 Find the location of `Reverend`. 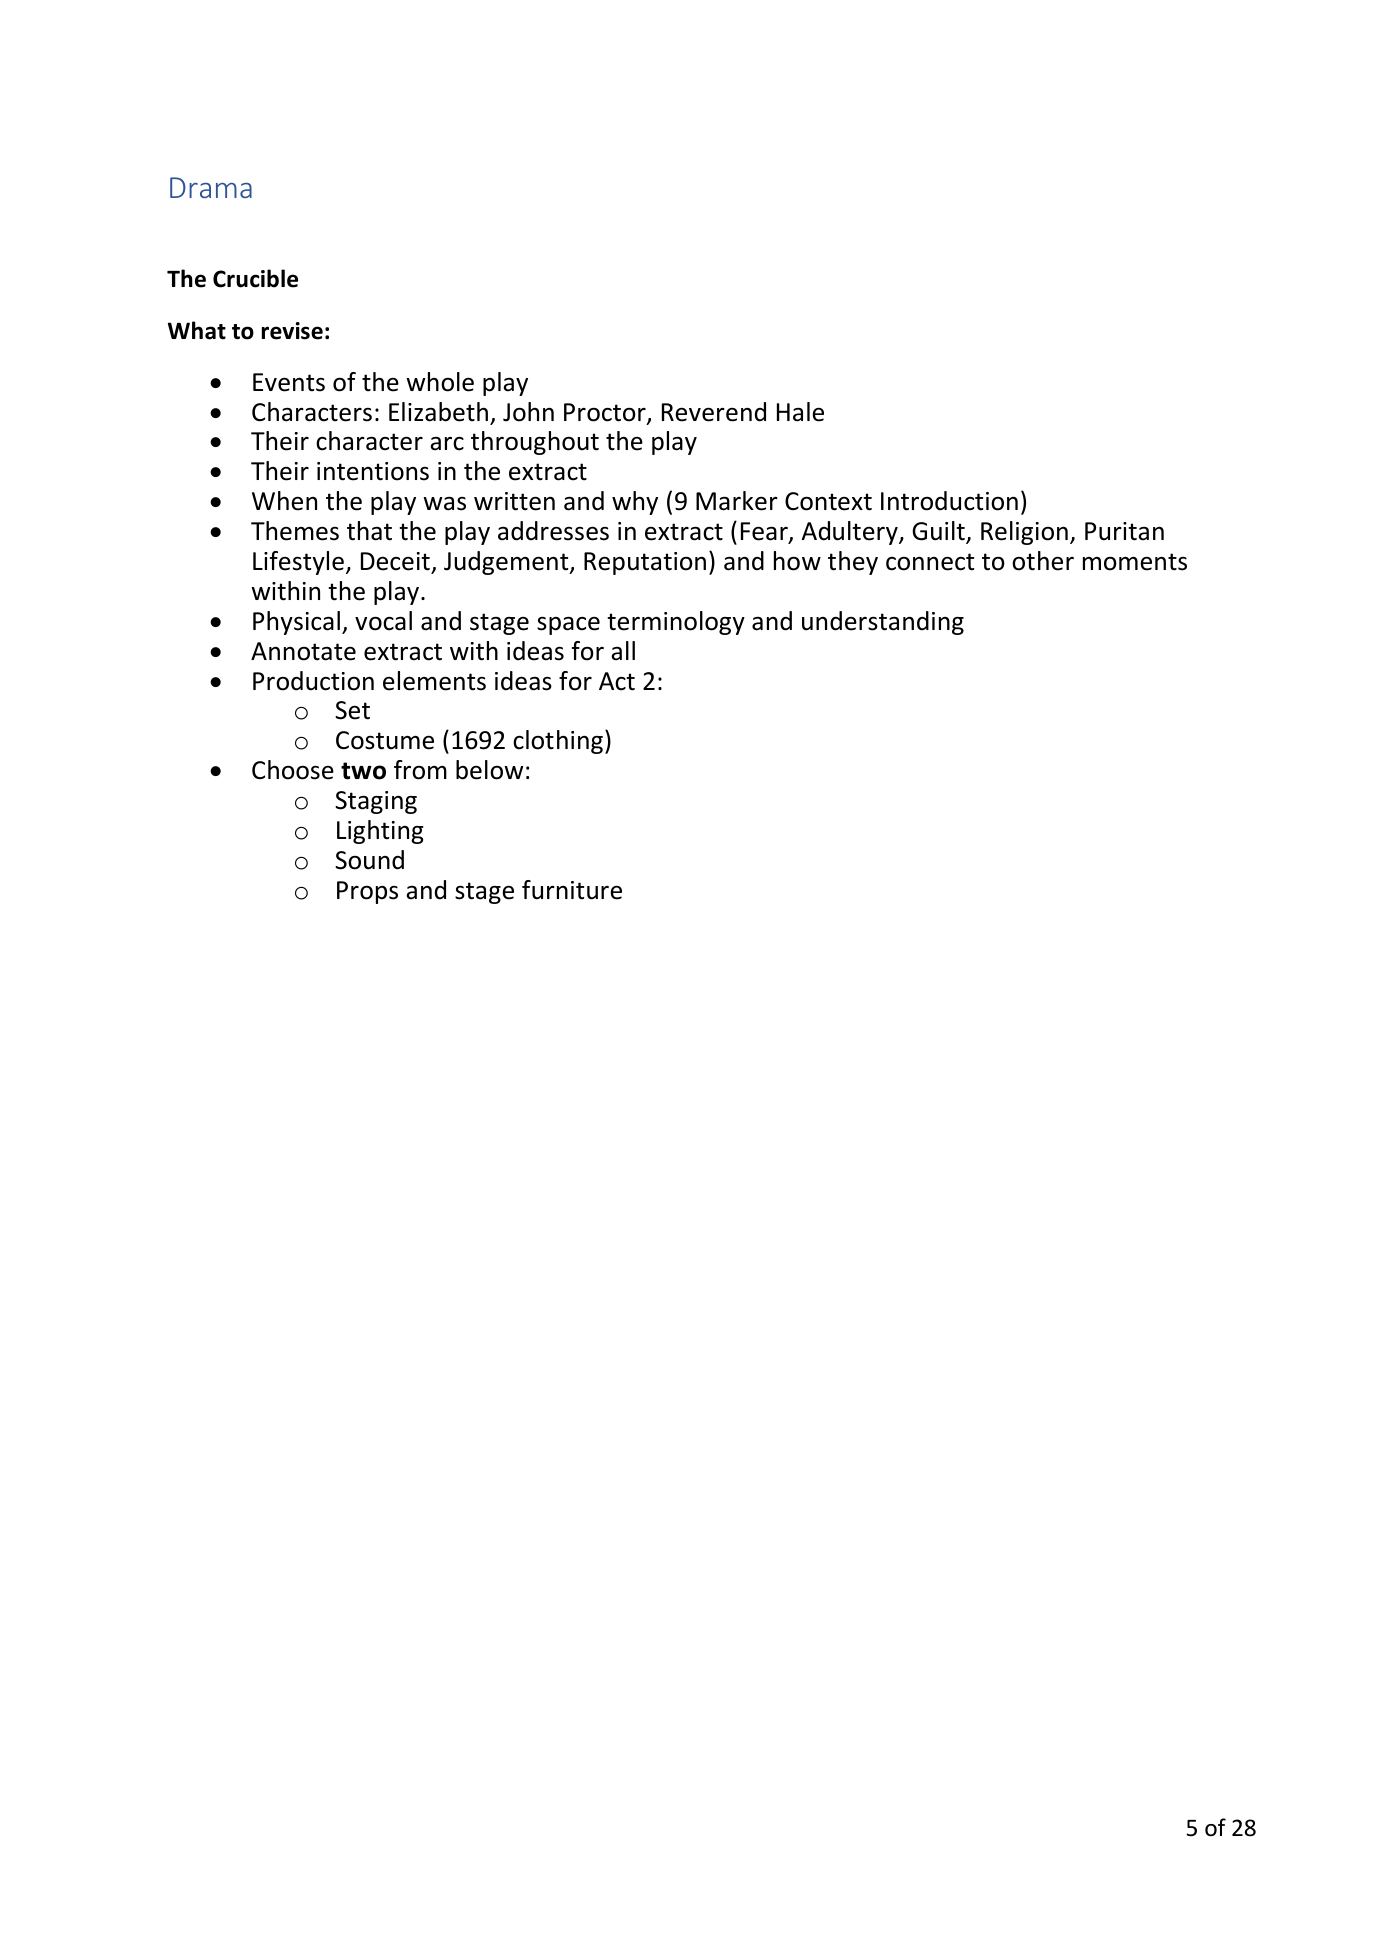

Reverend is located at coordinates (714, 412).
